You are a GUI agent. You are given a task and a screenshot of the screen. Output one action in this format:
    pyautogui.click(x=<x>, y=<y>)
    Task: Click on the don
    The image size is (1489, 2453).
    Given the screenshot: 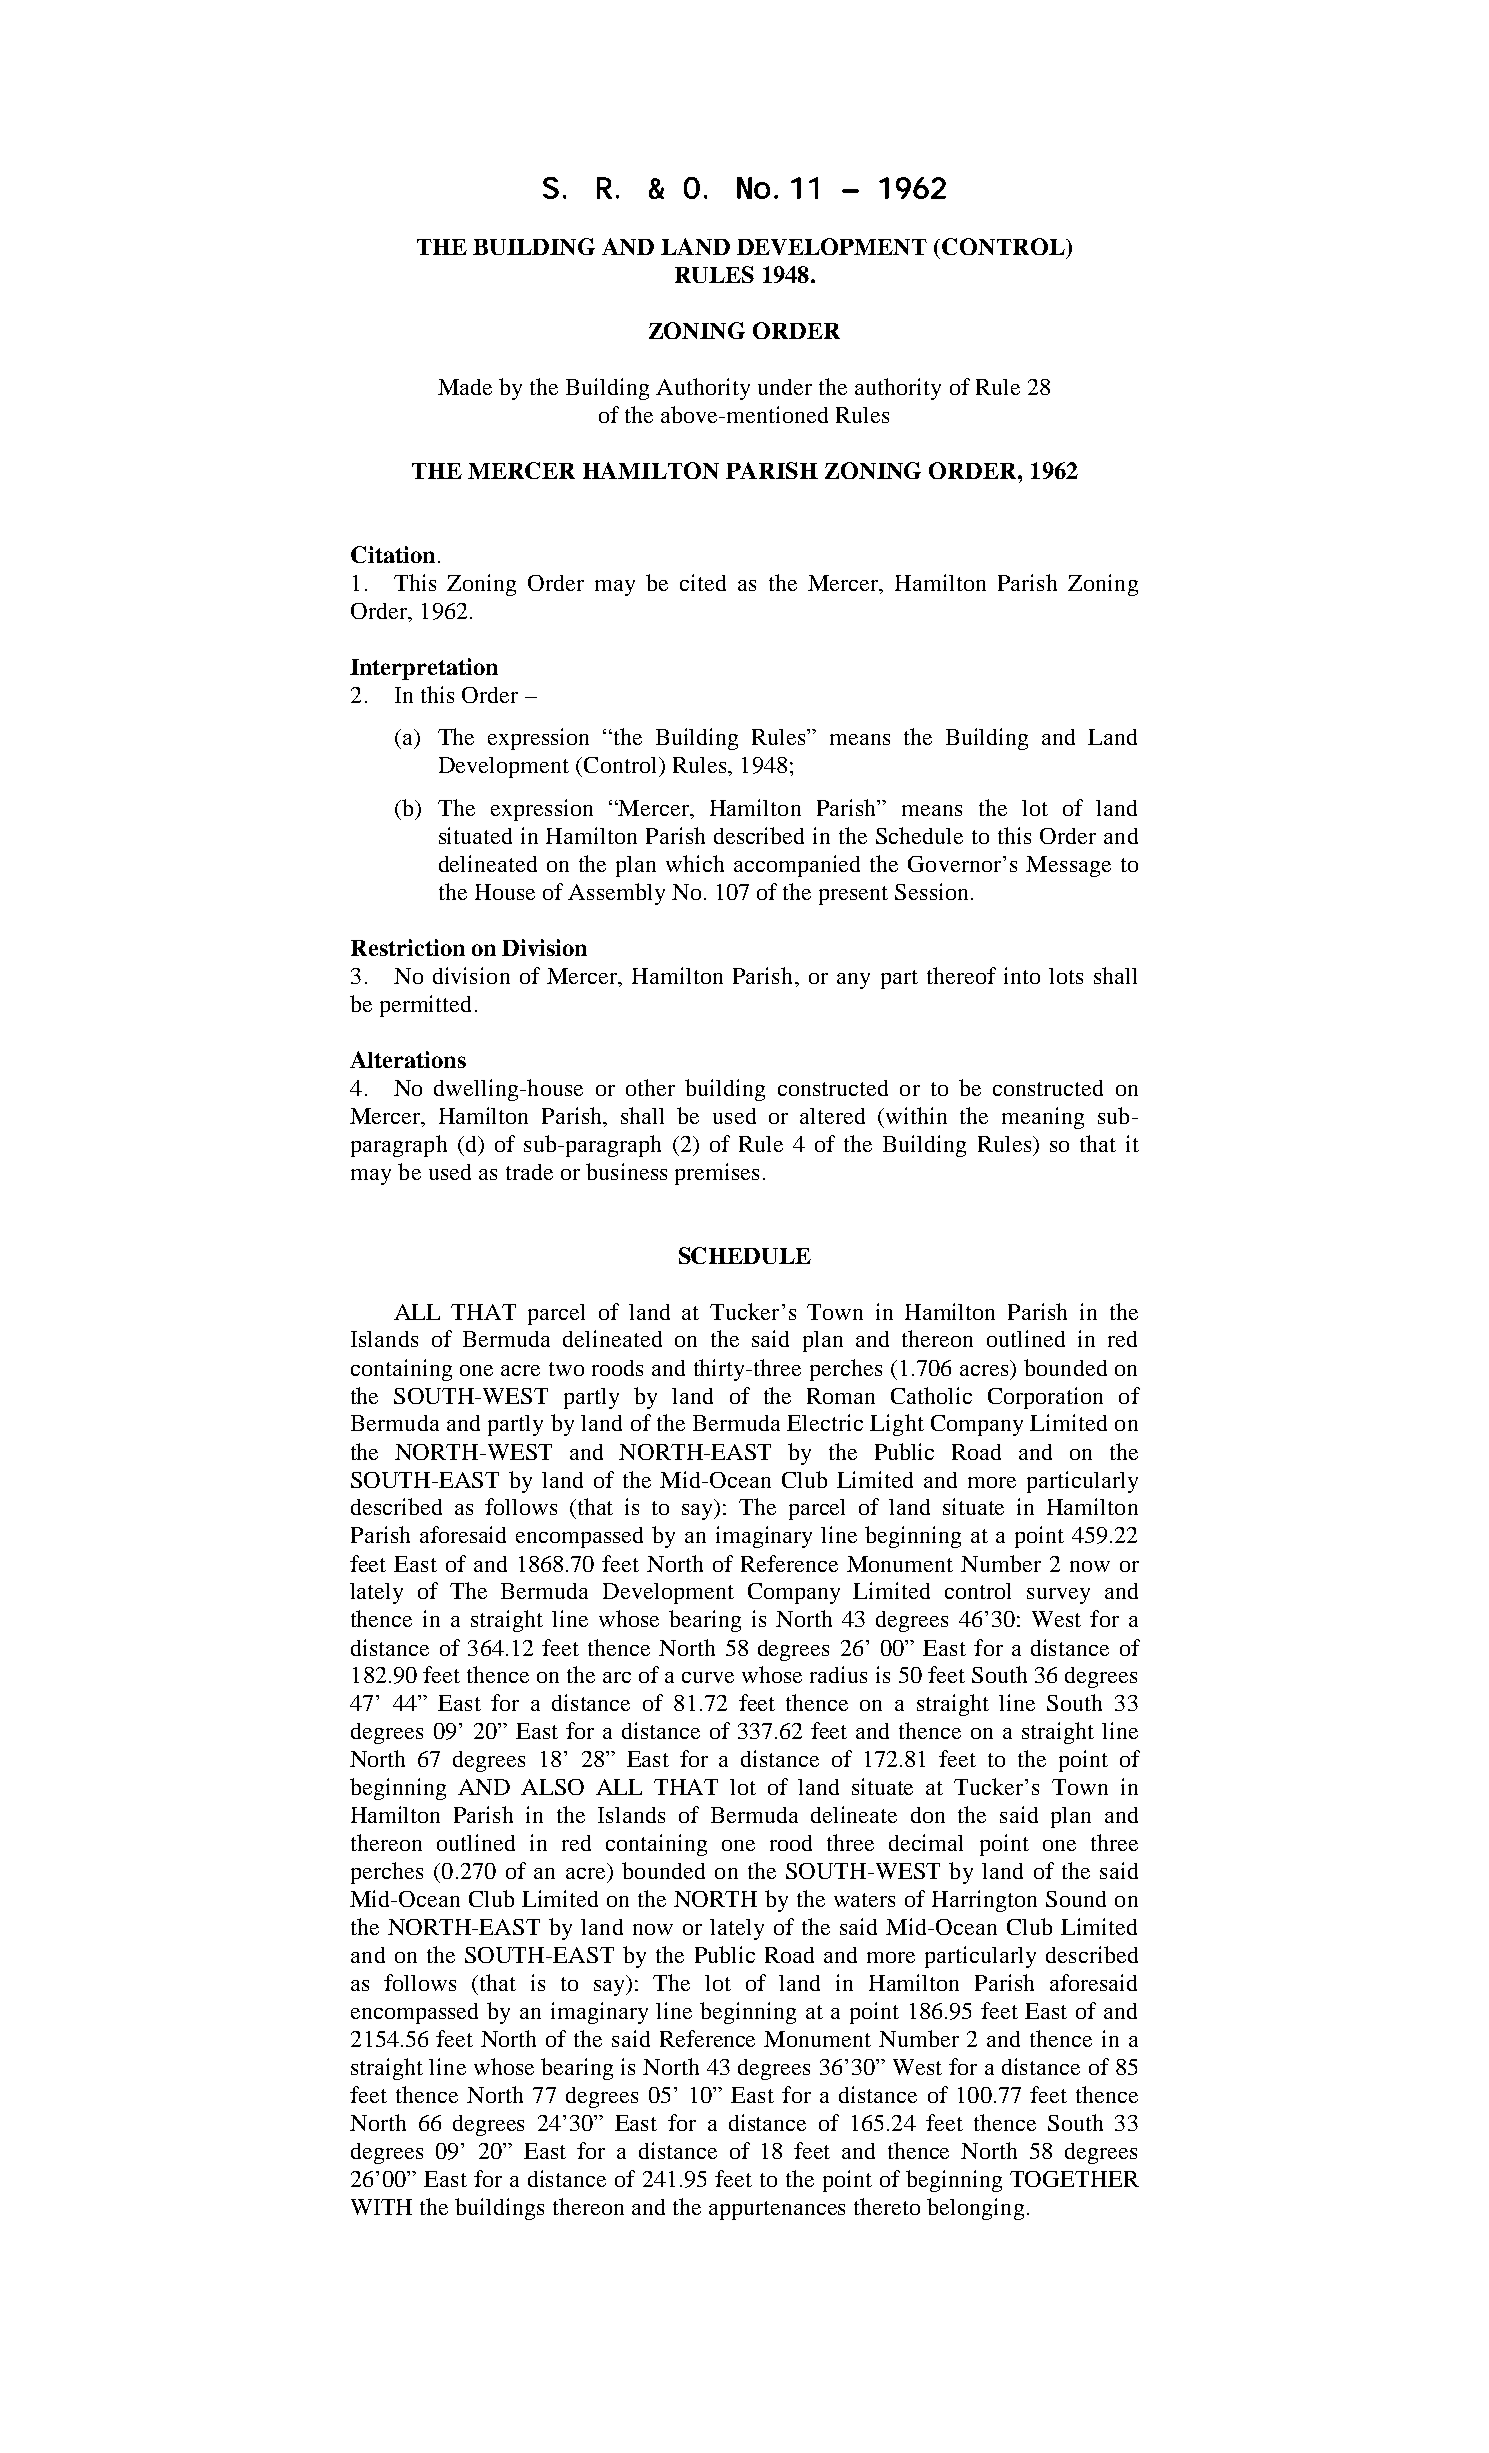 What is the action you would take?
    pyautogui.click(x=928, y=1815)
